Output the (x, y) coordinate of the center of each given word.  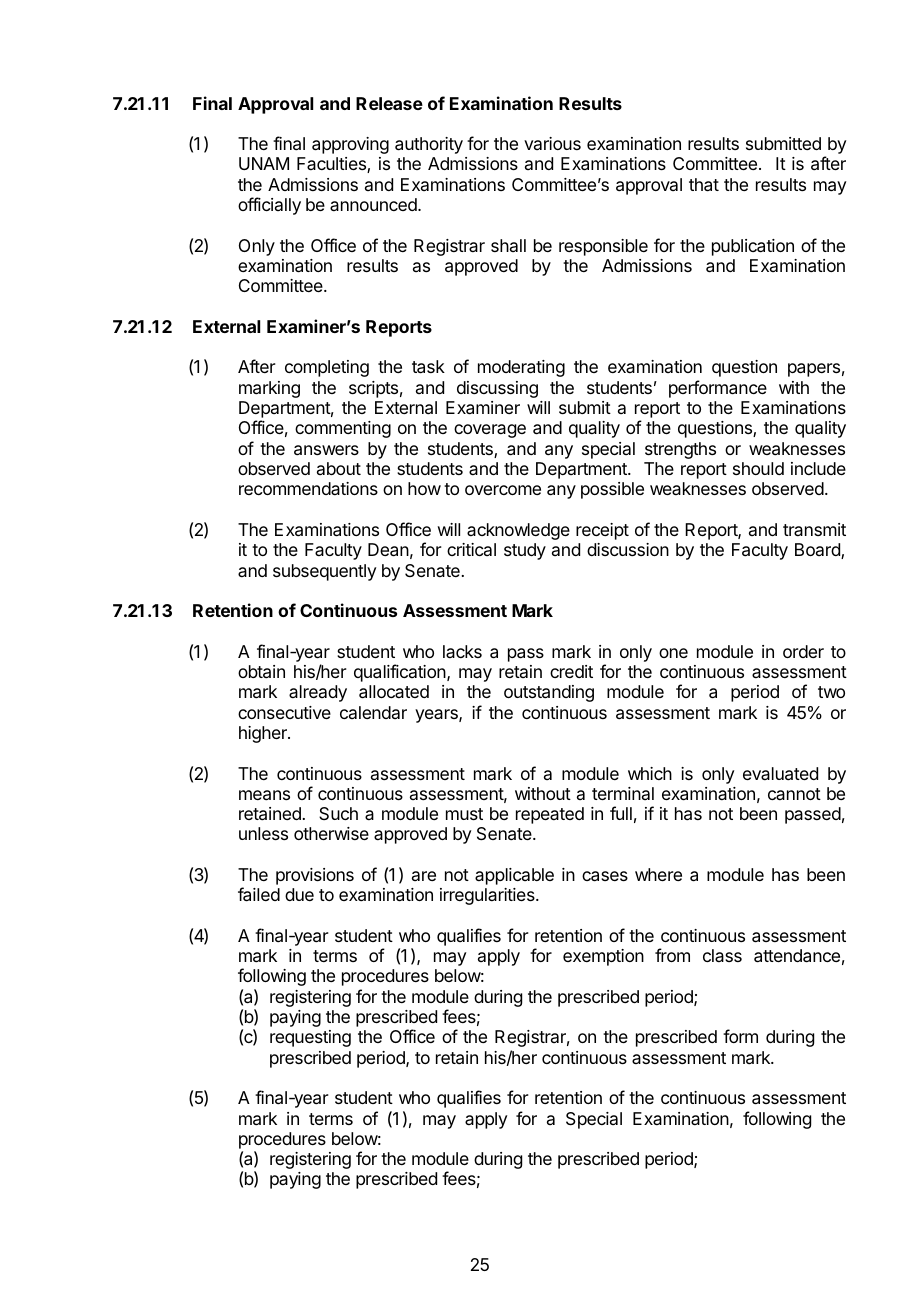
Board (818, 551)
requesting (310, 1038)
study (525, 551)
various (552, 143)
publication (753, 247)
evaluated (780, 774)
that (704, 185)
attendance (797, 956)
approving (350, 145)
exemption (603, 957)
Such (338, 813)
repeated (550, 815)
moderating (521, 368)
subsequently (324, 572)
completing (327, 368)
